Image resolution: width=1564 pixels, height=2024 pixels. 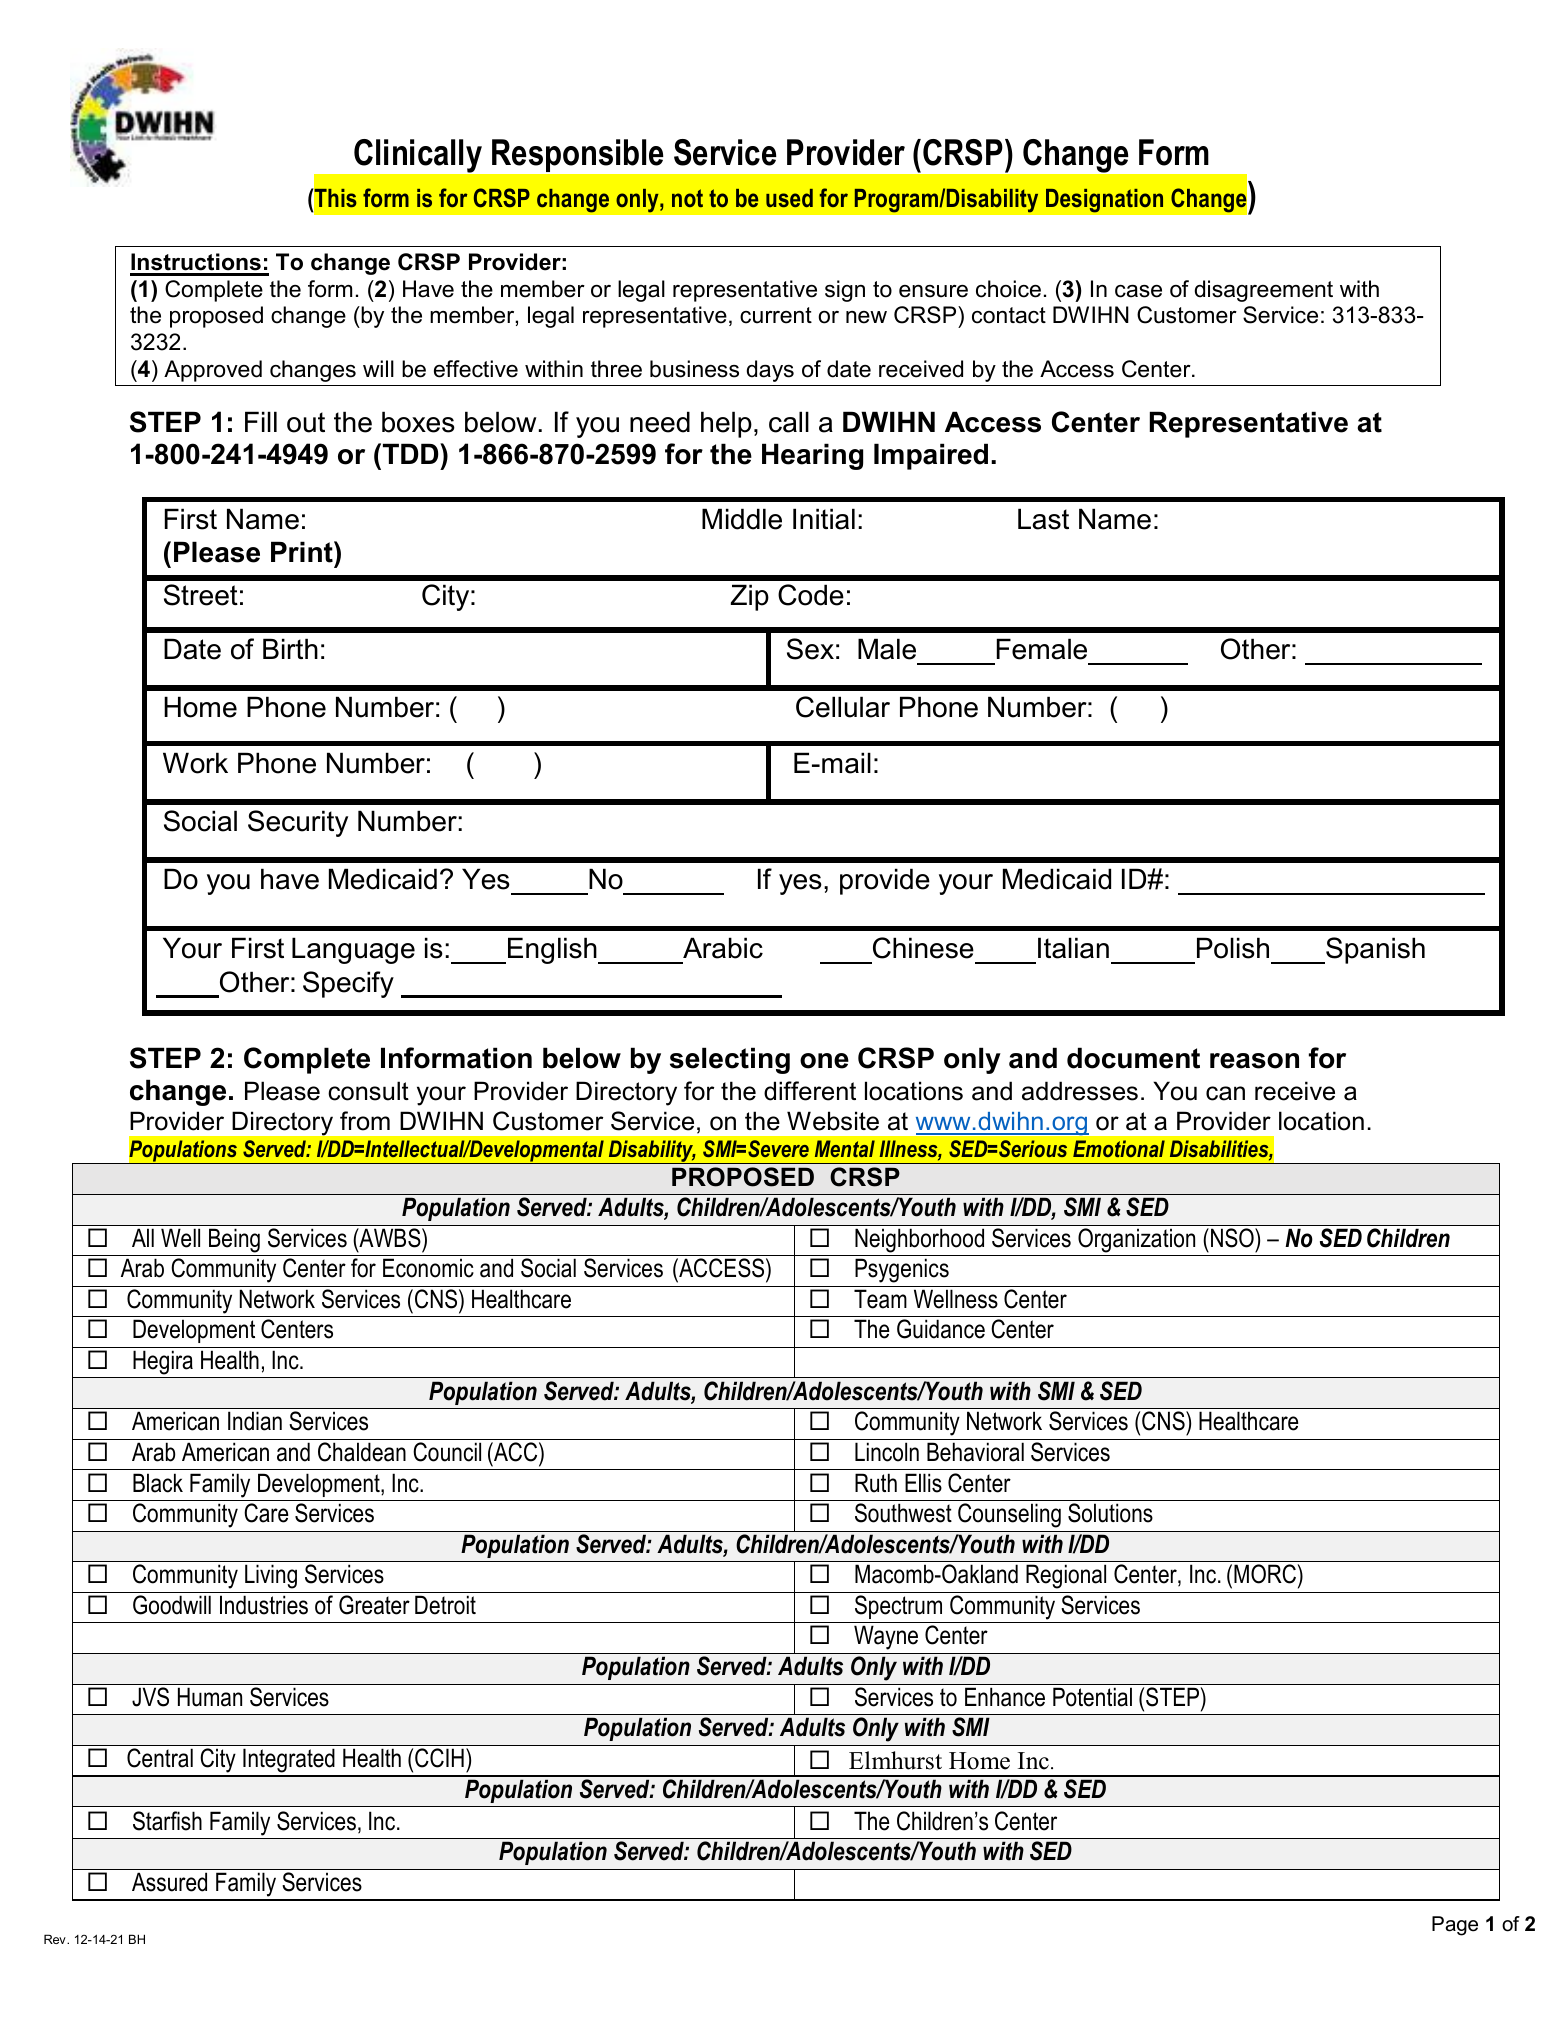 I want to click on Specify, so click(x=348, y=984).
